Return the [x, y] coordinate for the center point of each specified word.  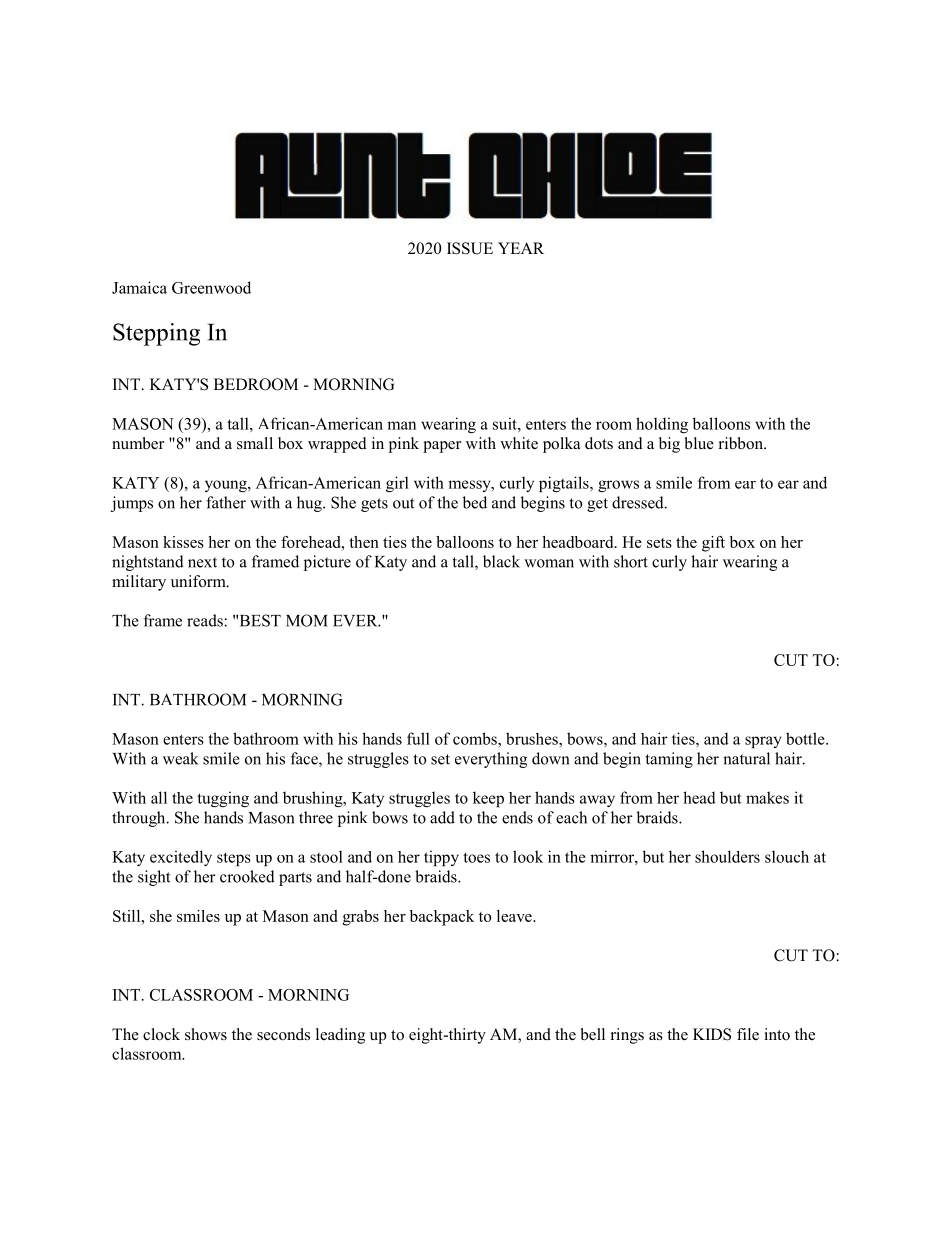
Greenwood [211, 287]
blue [699, 443]
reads [206, 620]
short [631, 561]
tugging [223, 799]
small [255, 443]
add [442, 817]
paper [442, 447]
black [501, 561]
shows [206, 1034]
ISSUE [470, 248]
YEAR [521, 248]
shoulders [727, 856]
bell [593, 1034]
